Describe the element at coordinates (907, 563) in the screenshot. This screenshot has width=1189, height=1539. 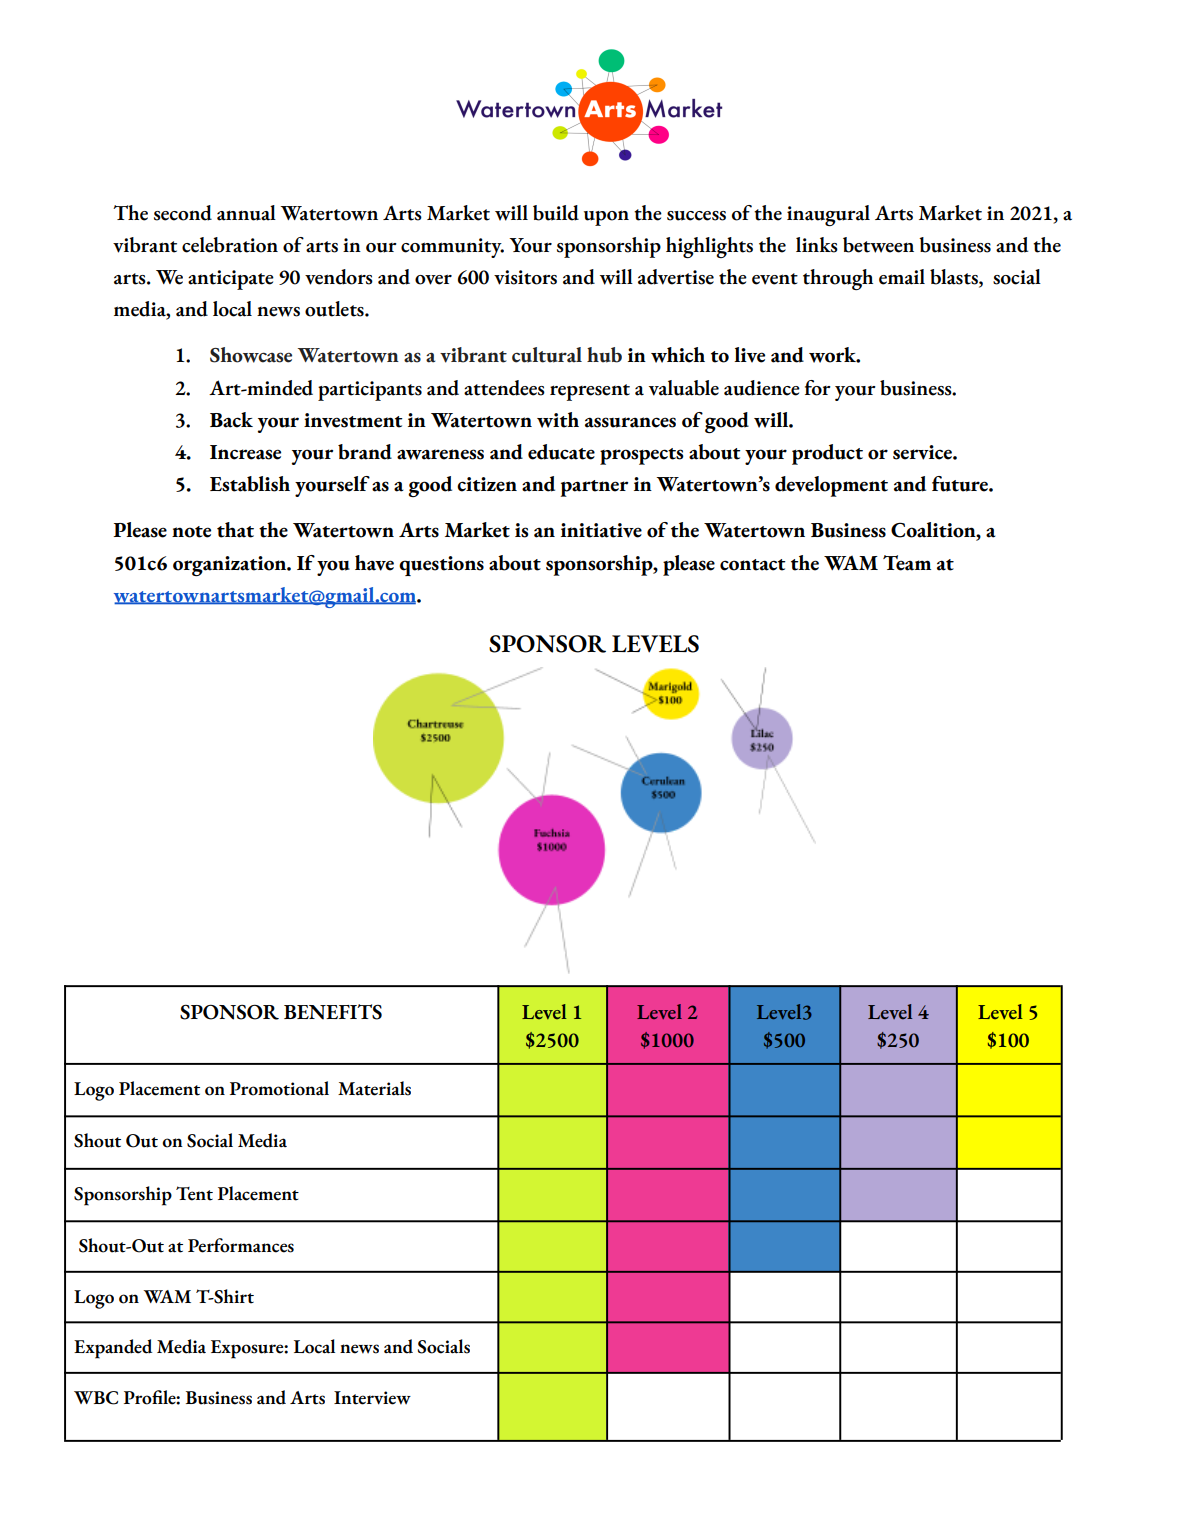
I see `Team` at that location.
